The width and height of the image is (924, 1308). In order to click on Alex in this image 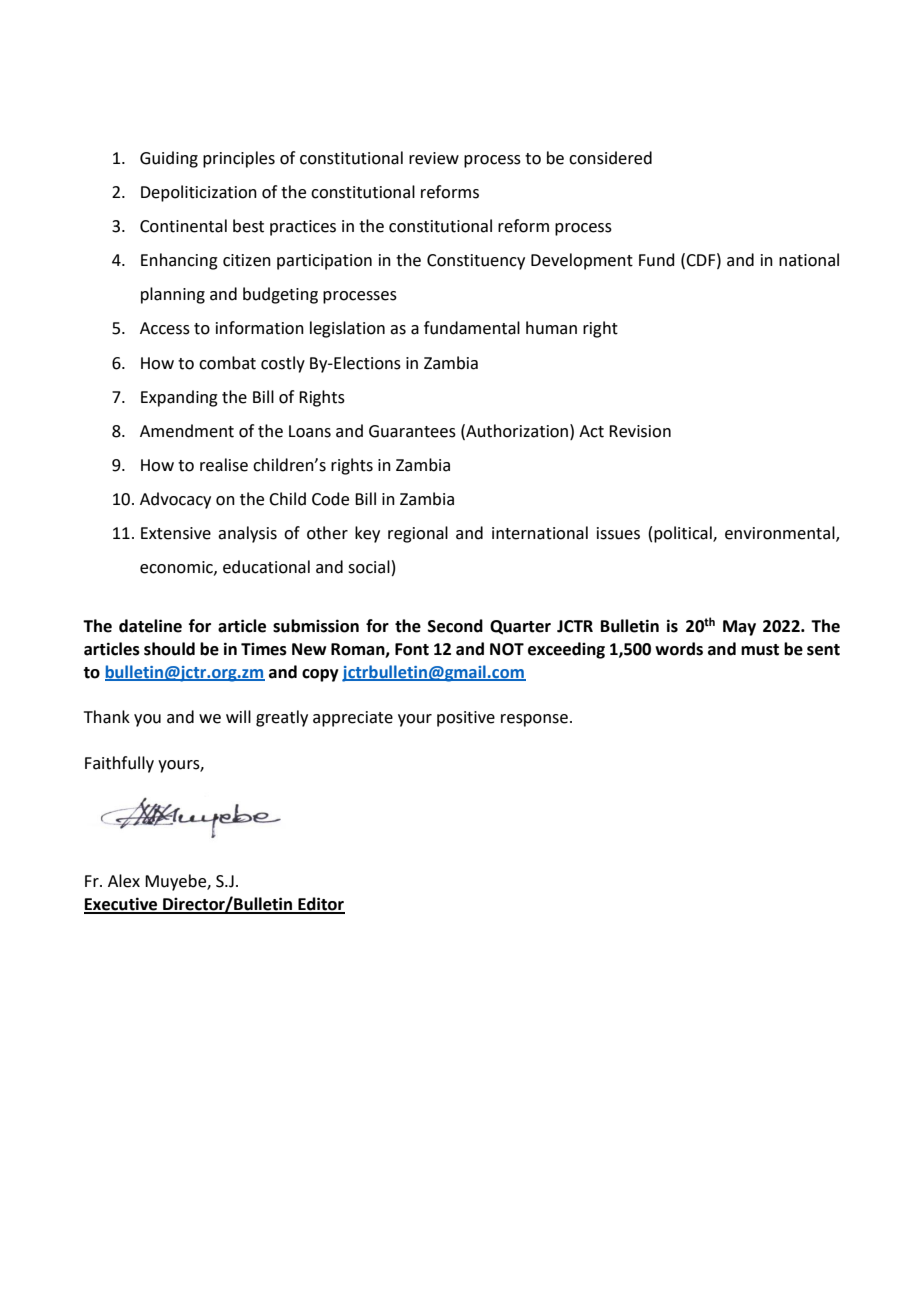, I will do `click(124, 881)`.
